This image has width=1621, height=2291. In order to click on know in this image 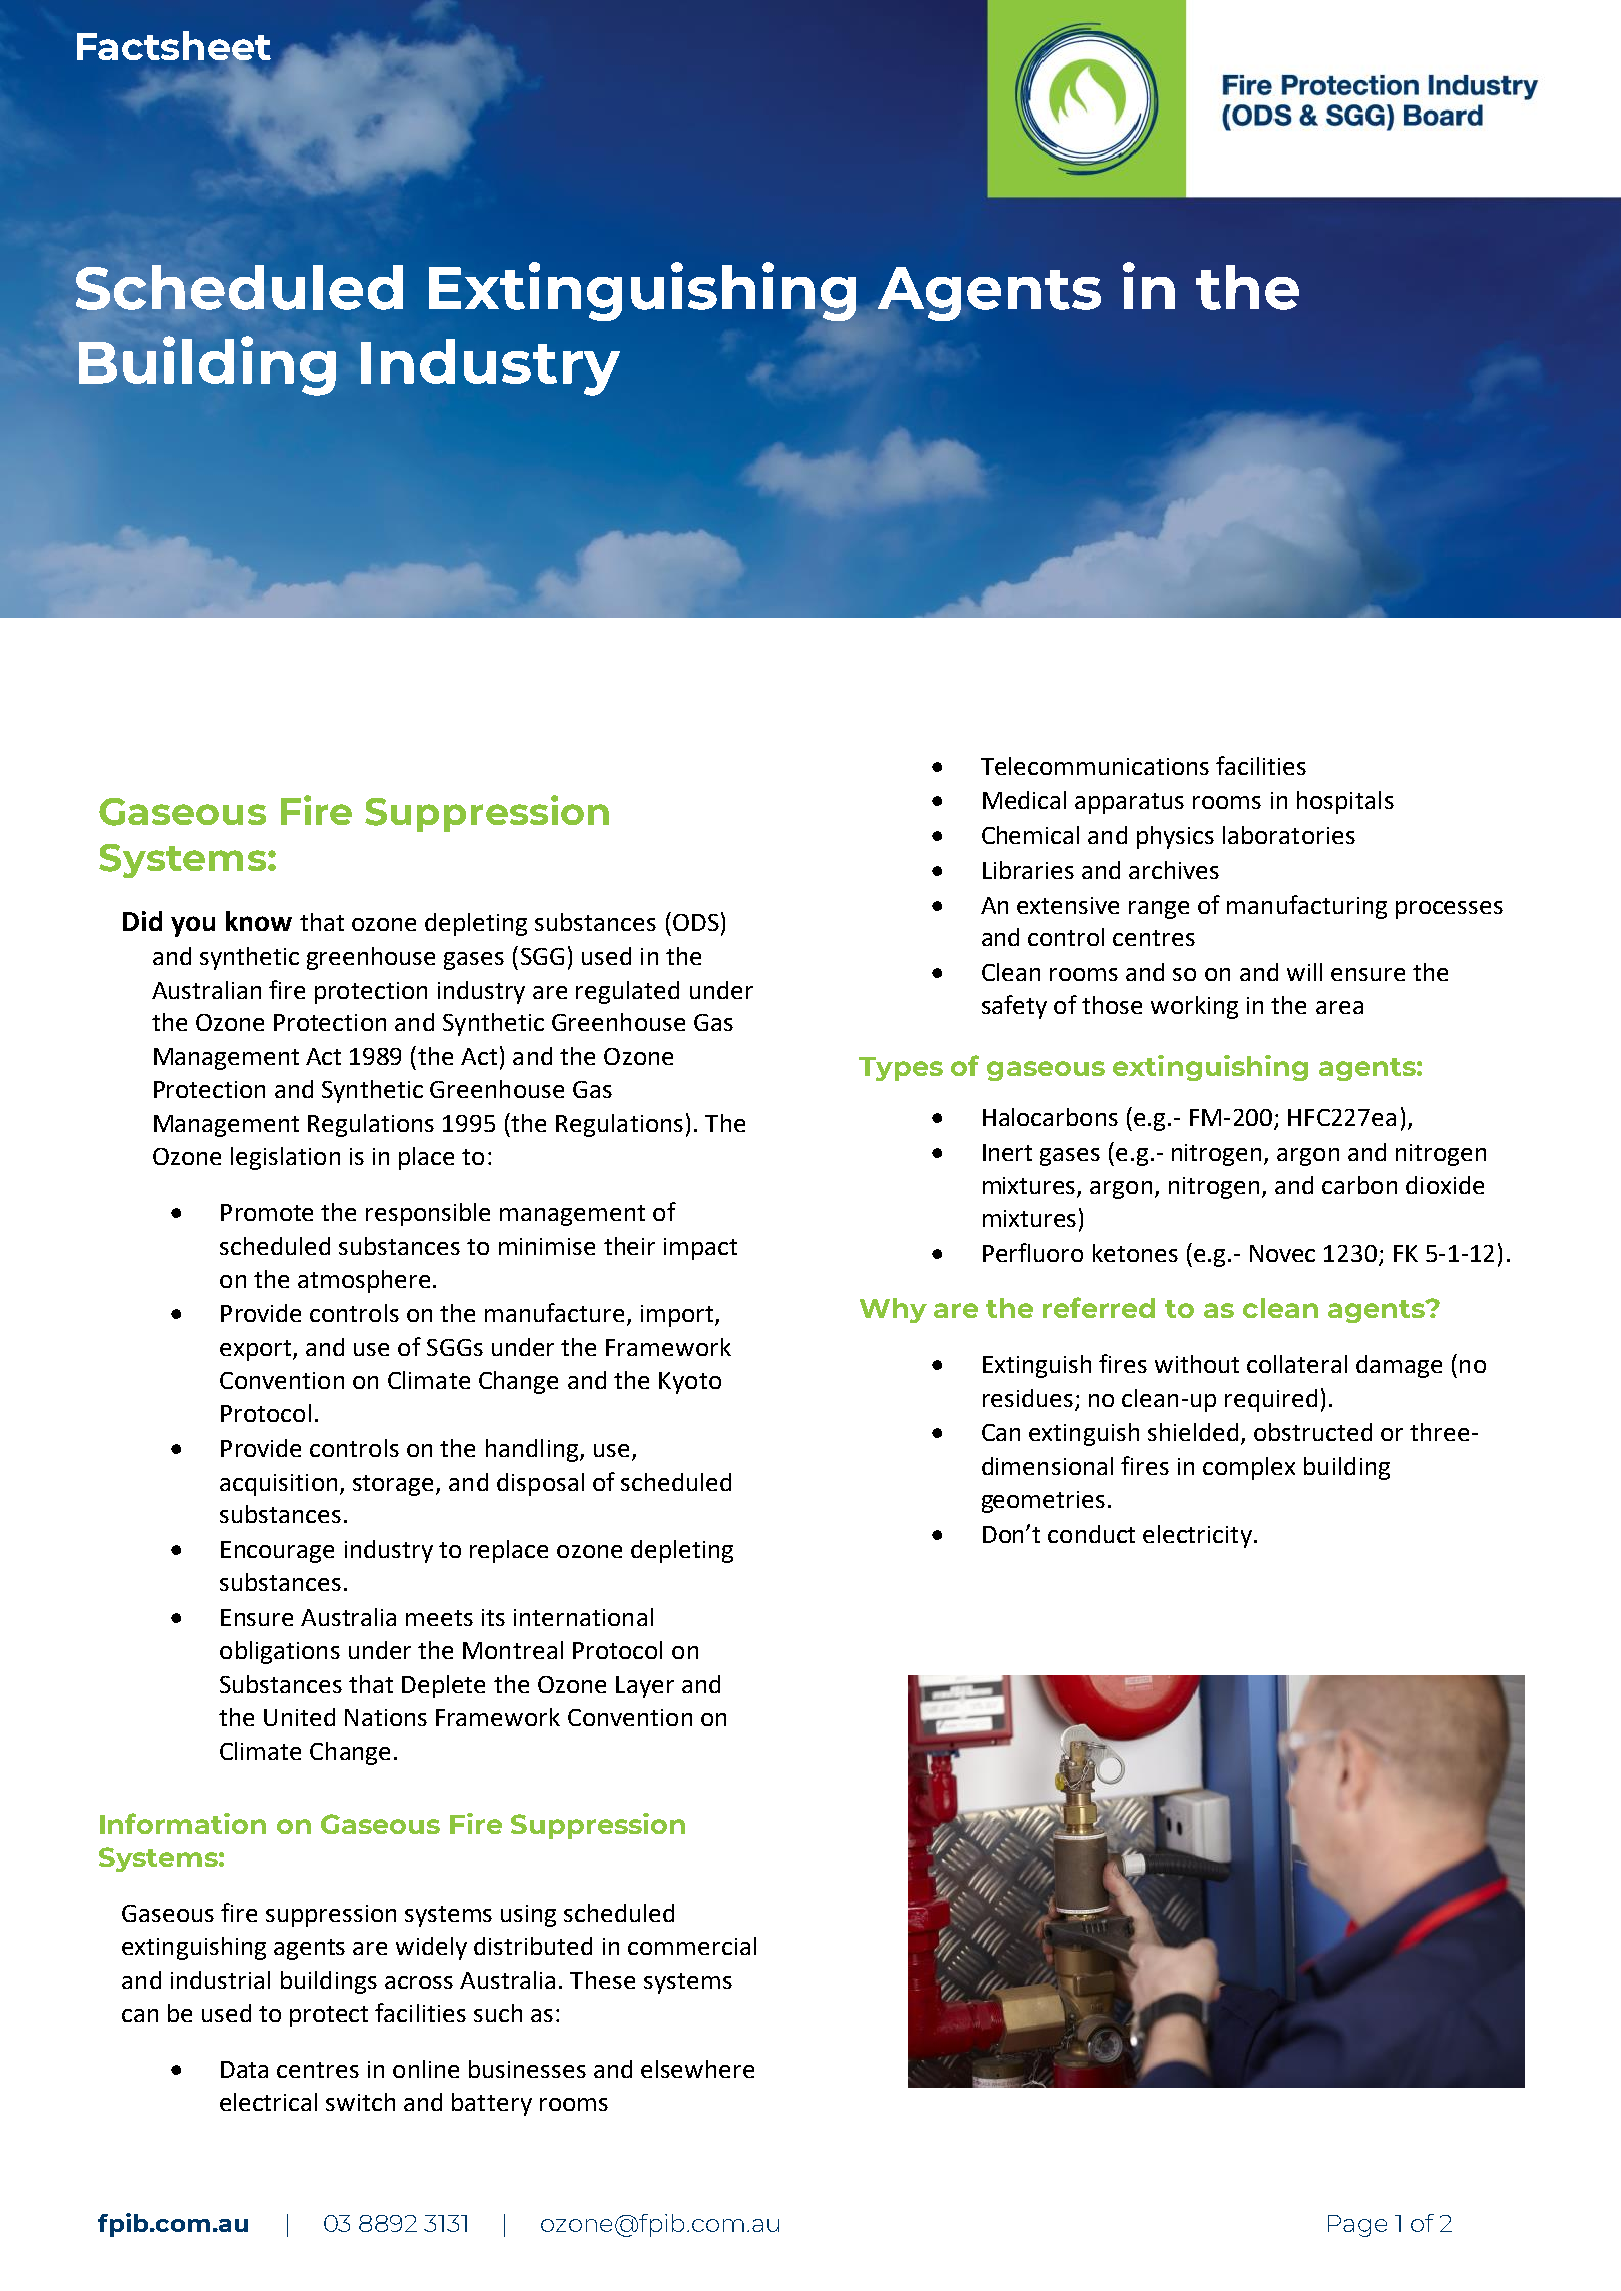, I will do `click(259, 921)`.
